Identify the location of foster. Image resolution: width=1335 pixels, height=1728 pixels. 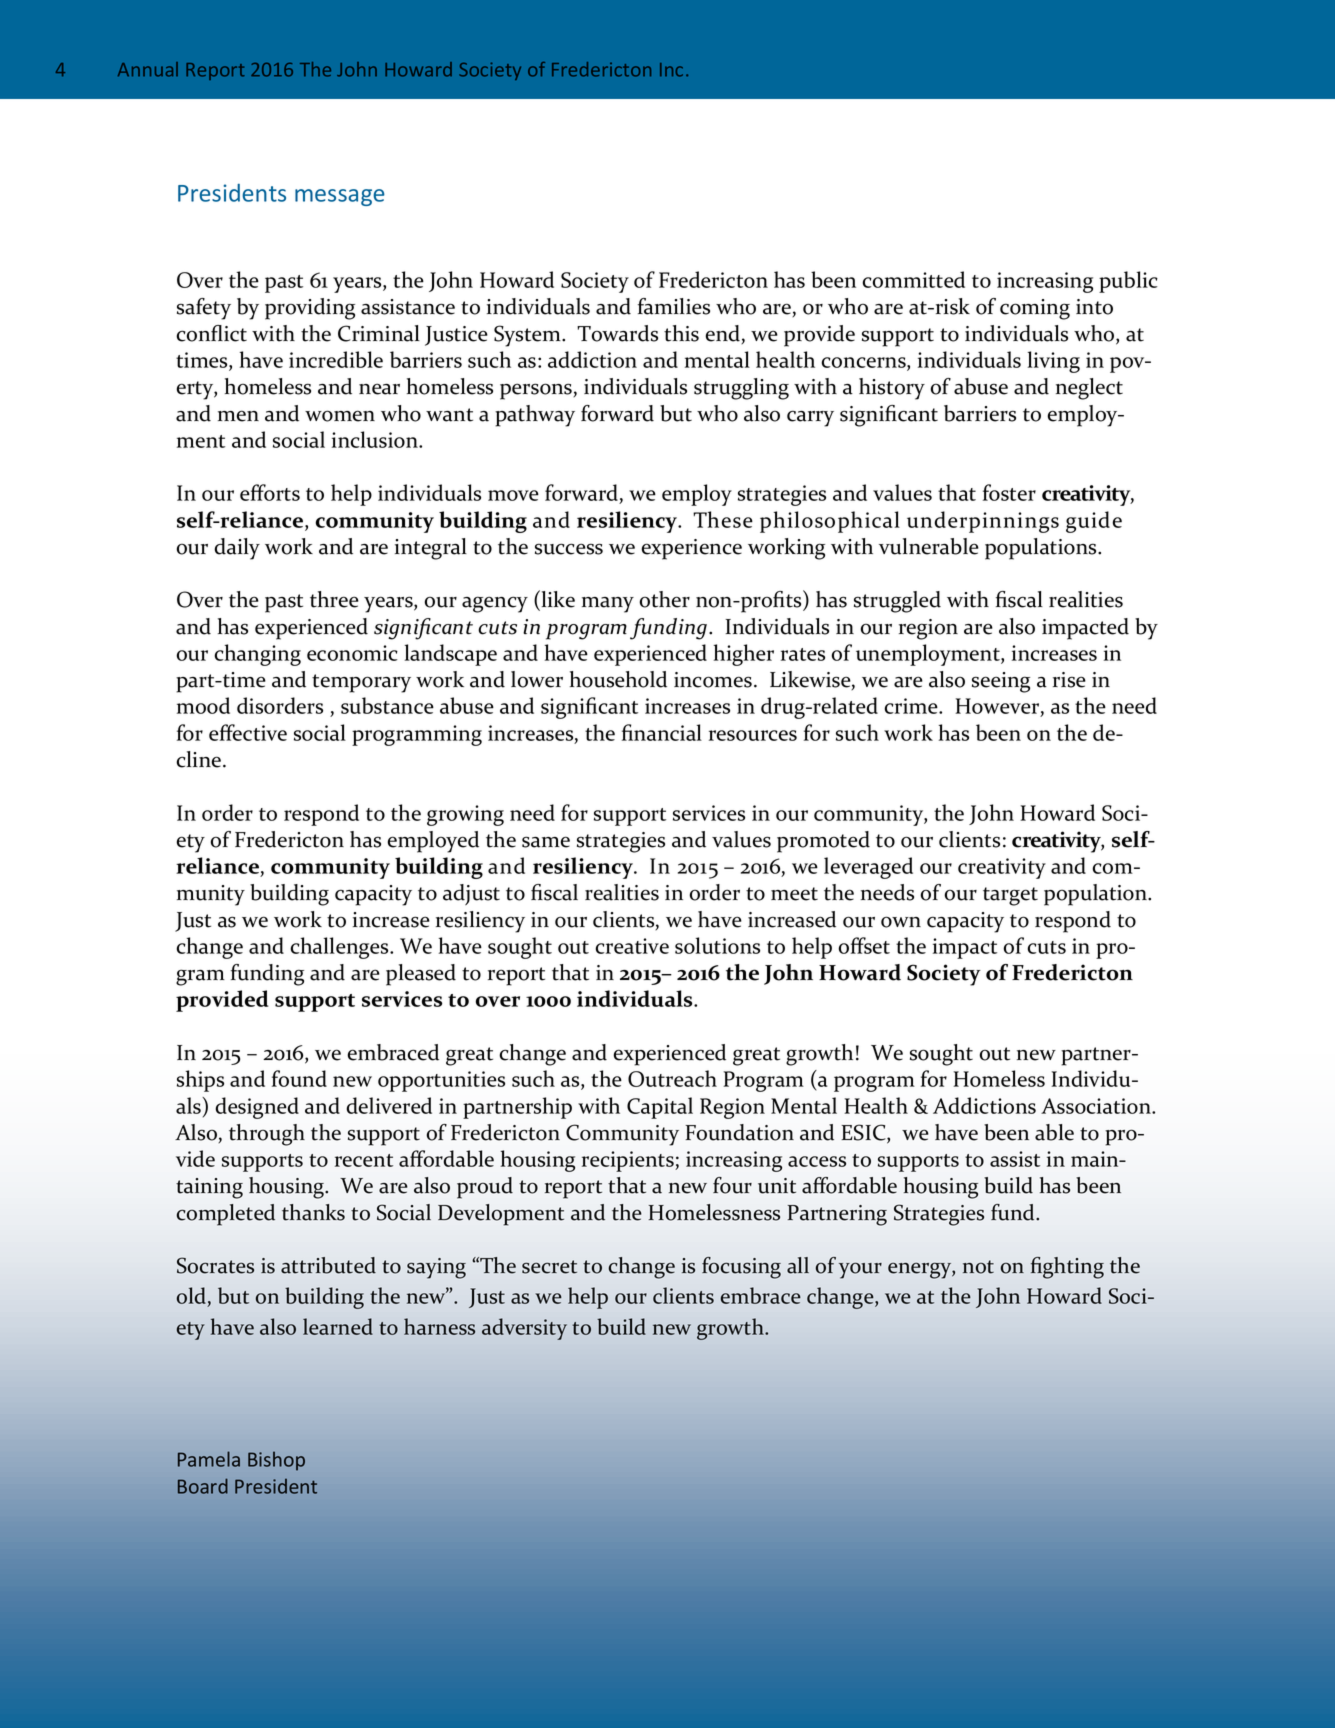
(1009, 492).
